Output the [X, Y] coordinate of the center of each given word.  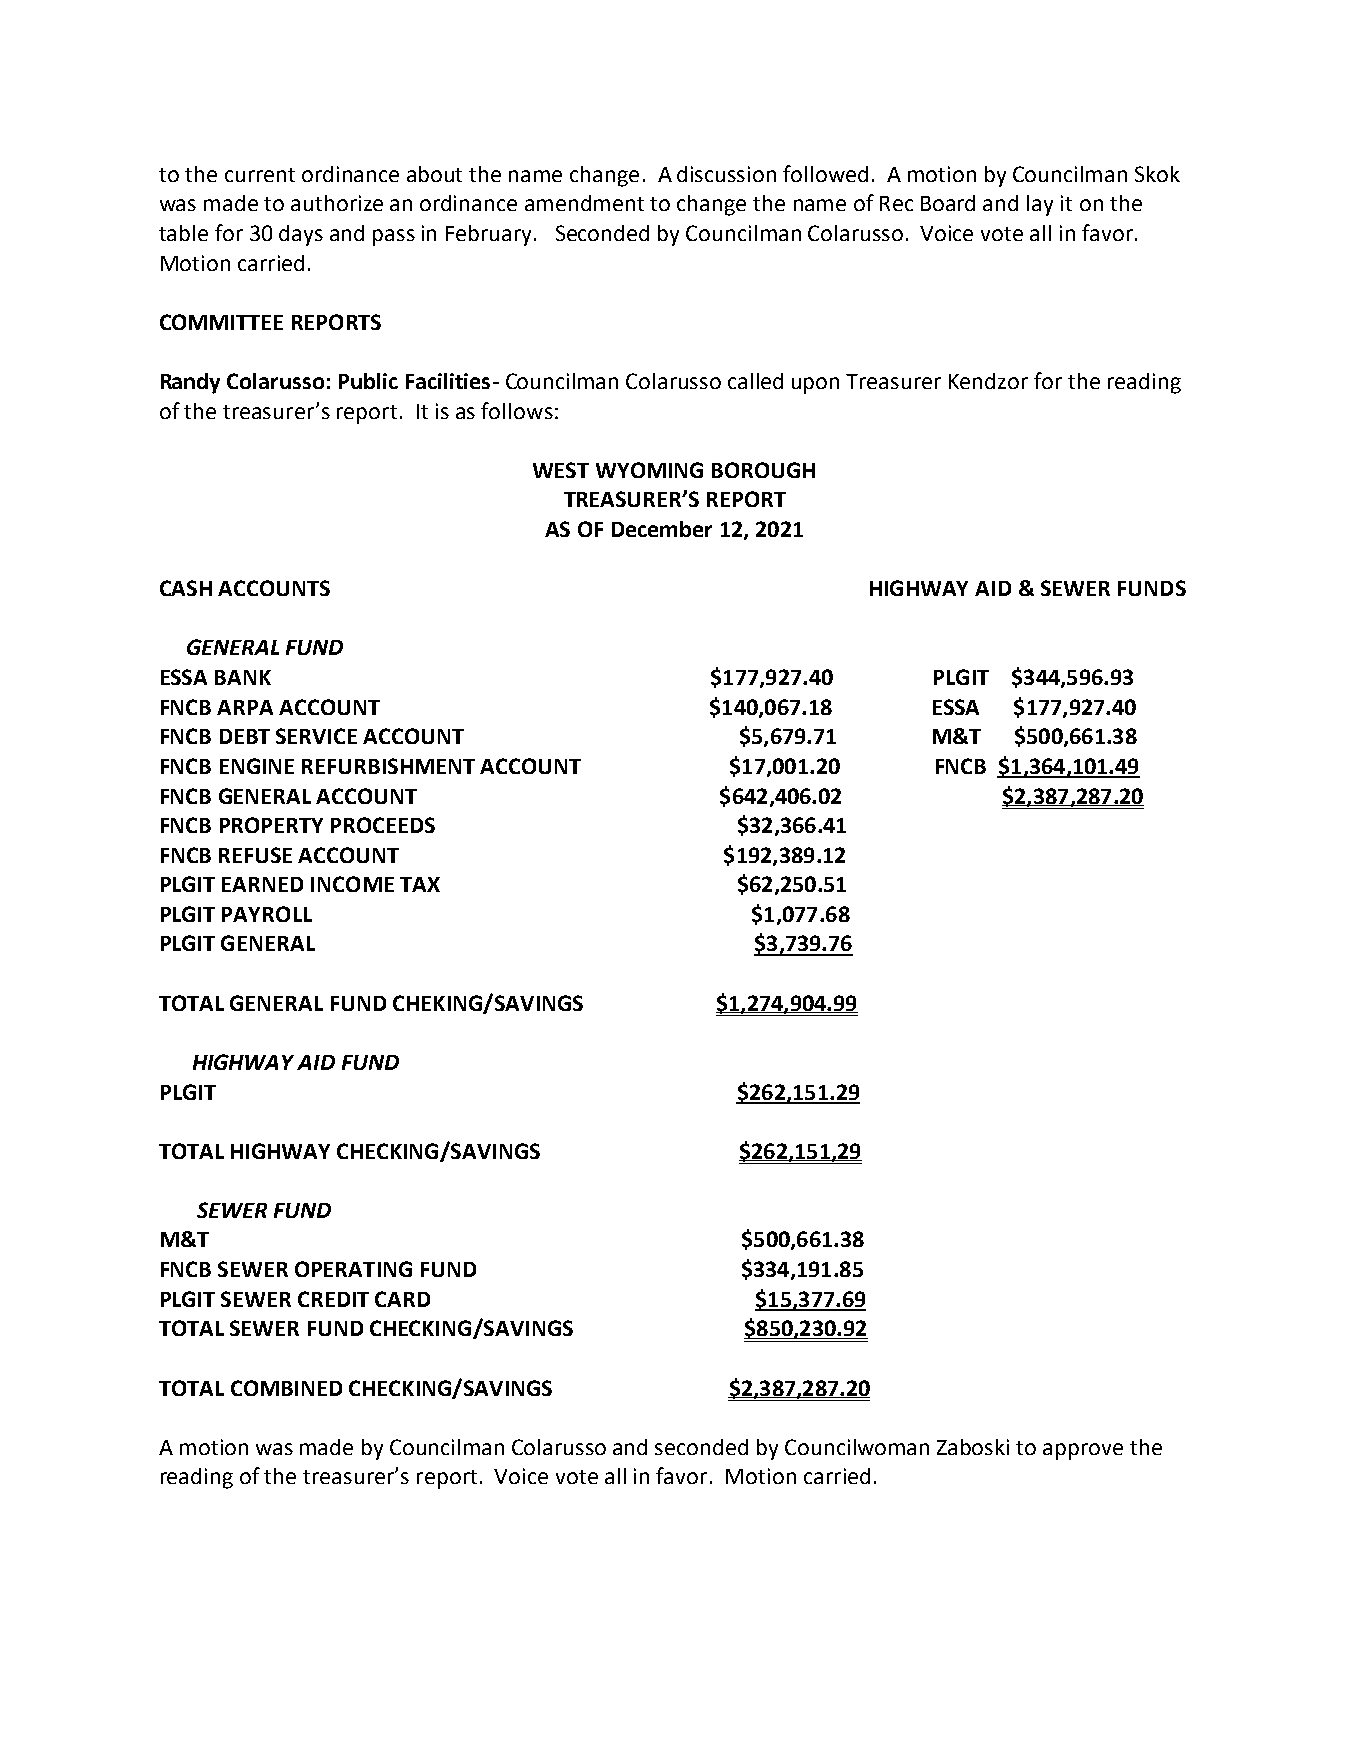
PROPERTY [271, 825]
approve [1083, 1451]
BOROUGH [763, 470]
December [662, 529]
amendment [584, 203]
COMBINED [286, 1388]
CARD [402, 1299]
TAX [420, 884]
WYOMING [649, 470]
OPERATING [353, 1269]
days [301, 235]
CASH [186, 588]
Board [948, 203]
